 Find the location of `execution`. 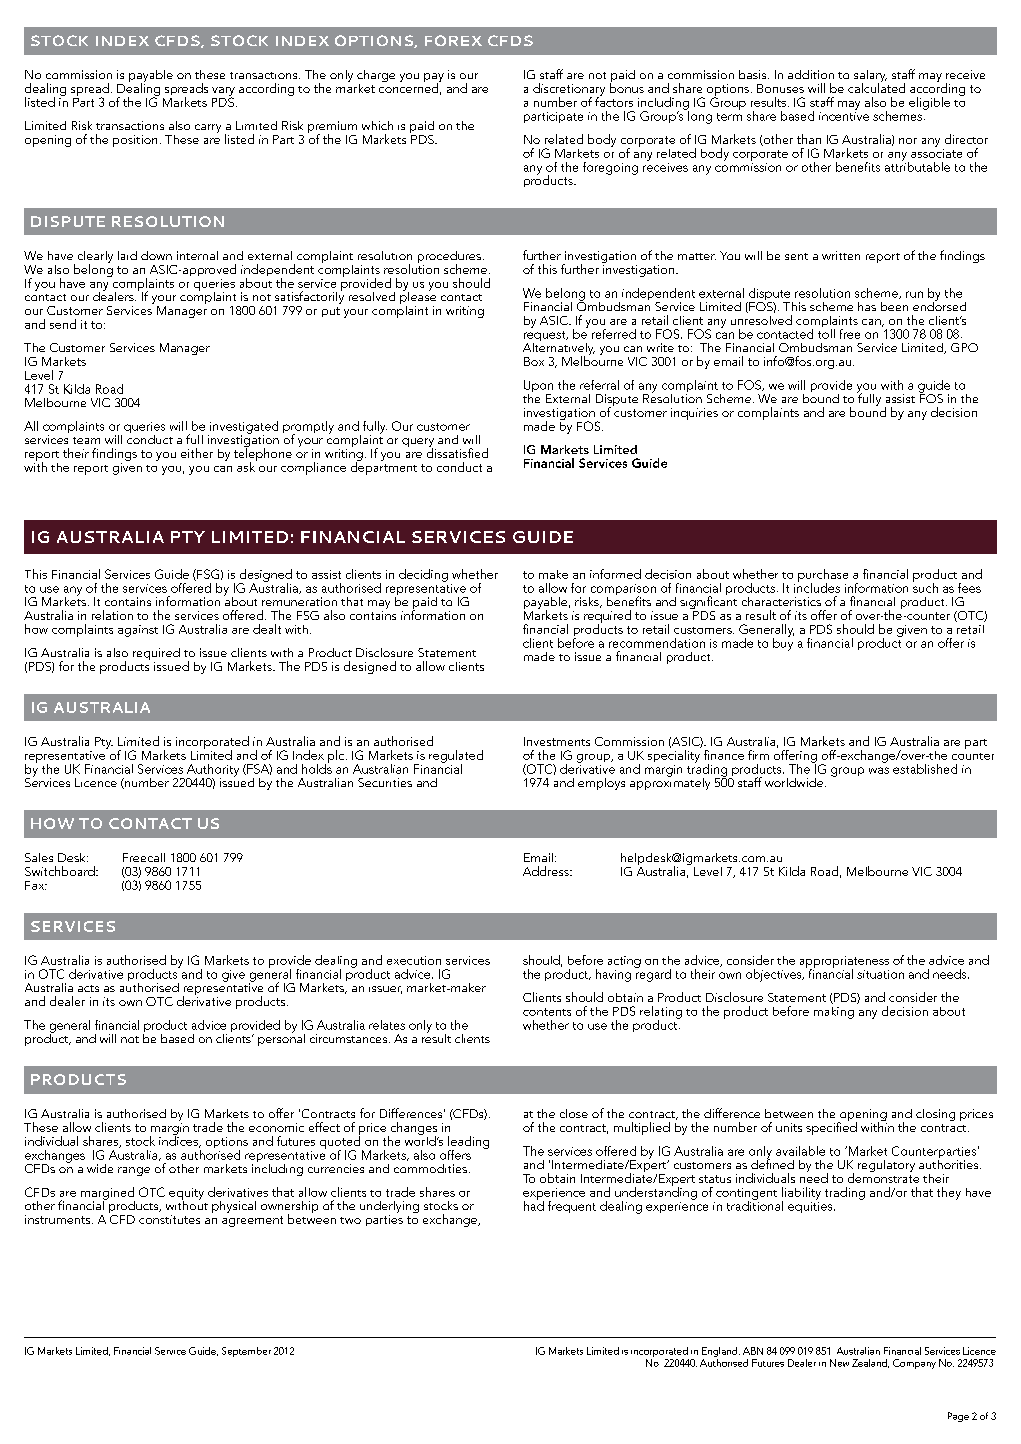

execution is located at coordinates (414, 960).
